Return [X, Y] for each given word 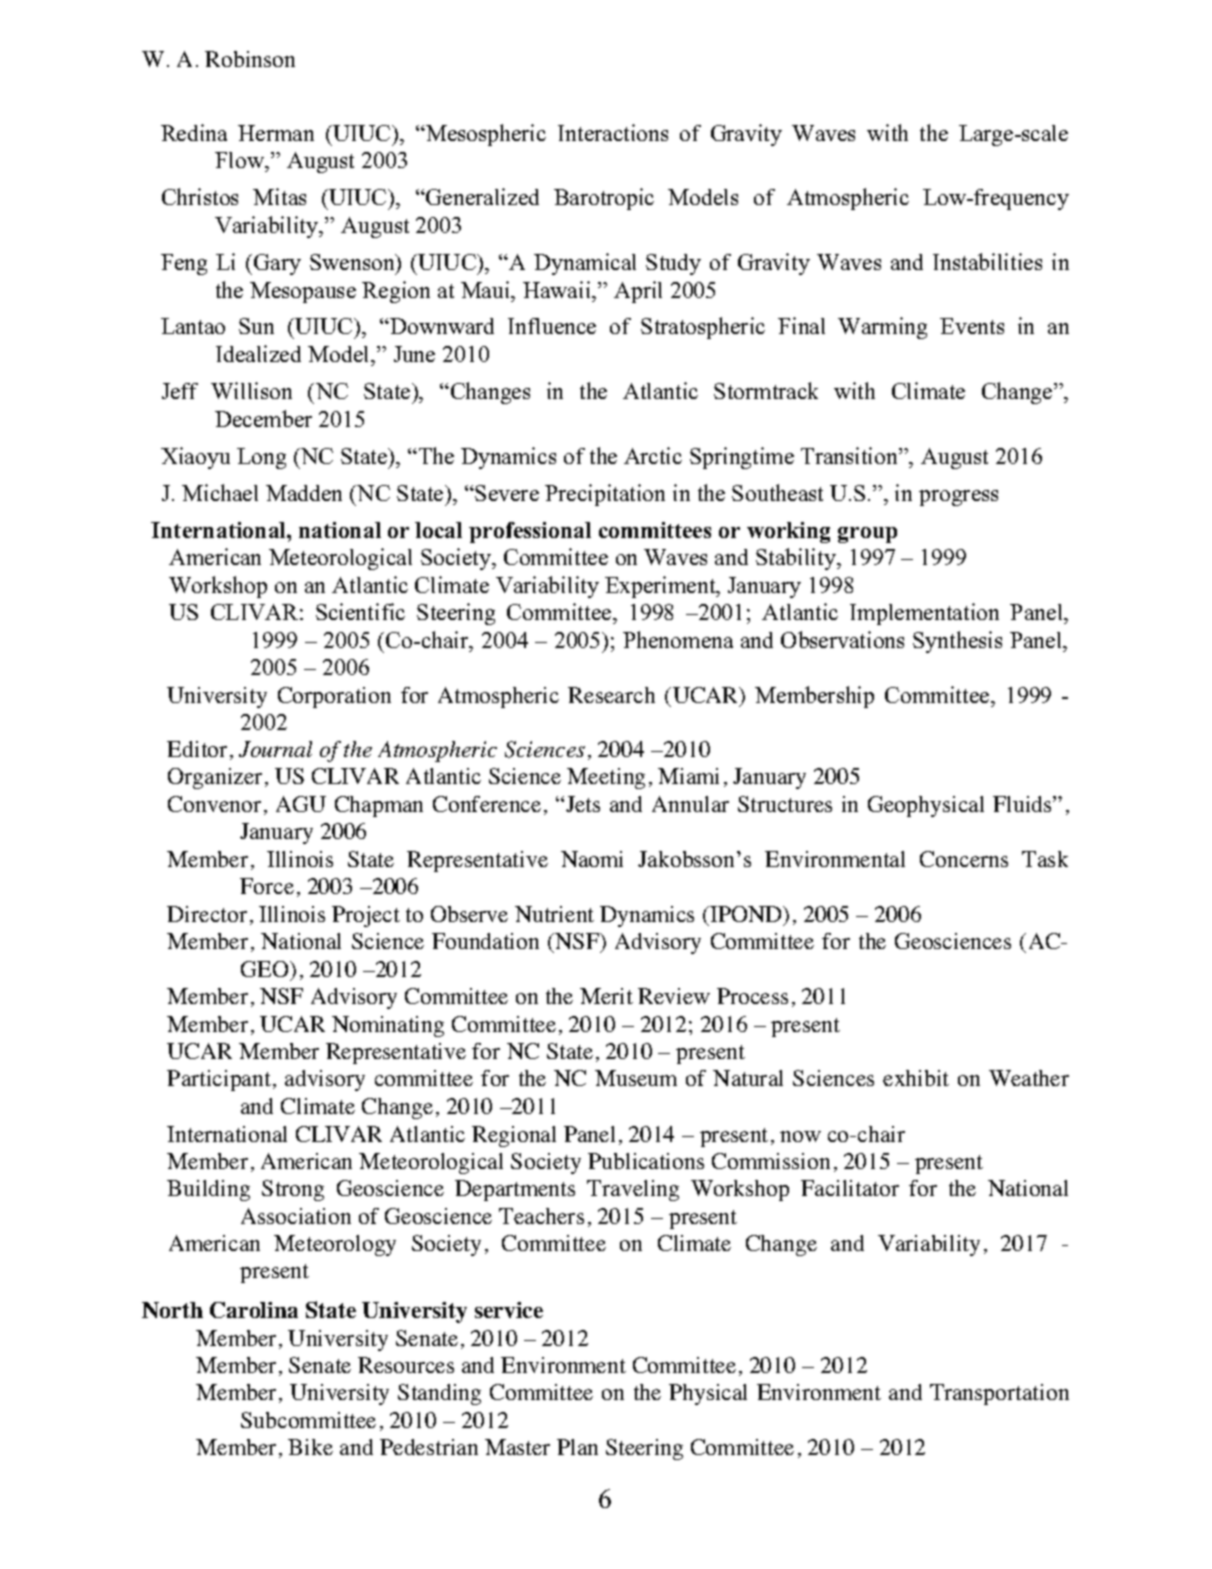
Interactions [613, 132]
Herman [276, 133]
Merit [606, 996]
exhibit [916, 1078]
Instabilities [987, 261]
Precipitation [605, 495]
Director [207, 914]
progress [958, 498]
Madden [304, 493]
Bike [310, 1447]
